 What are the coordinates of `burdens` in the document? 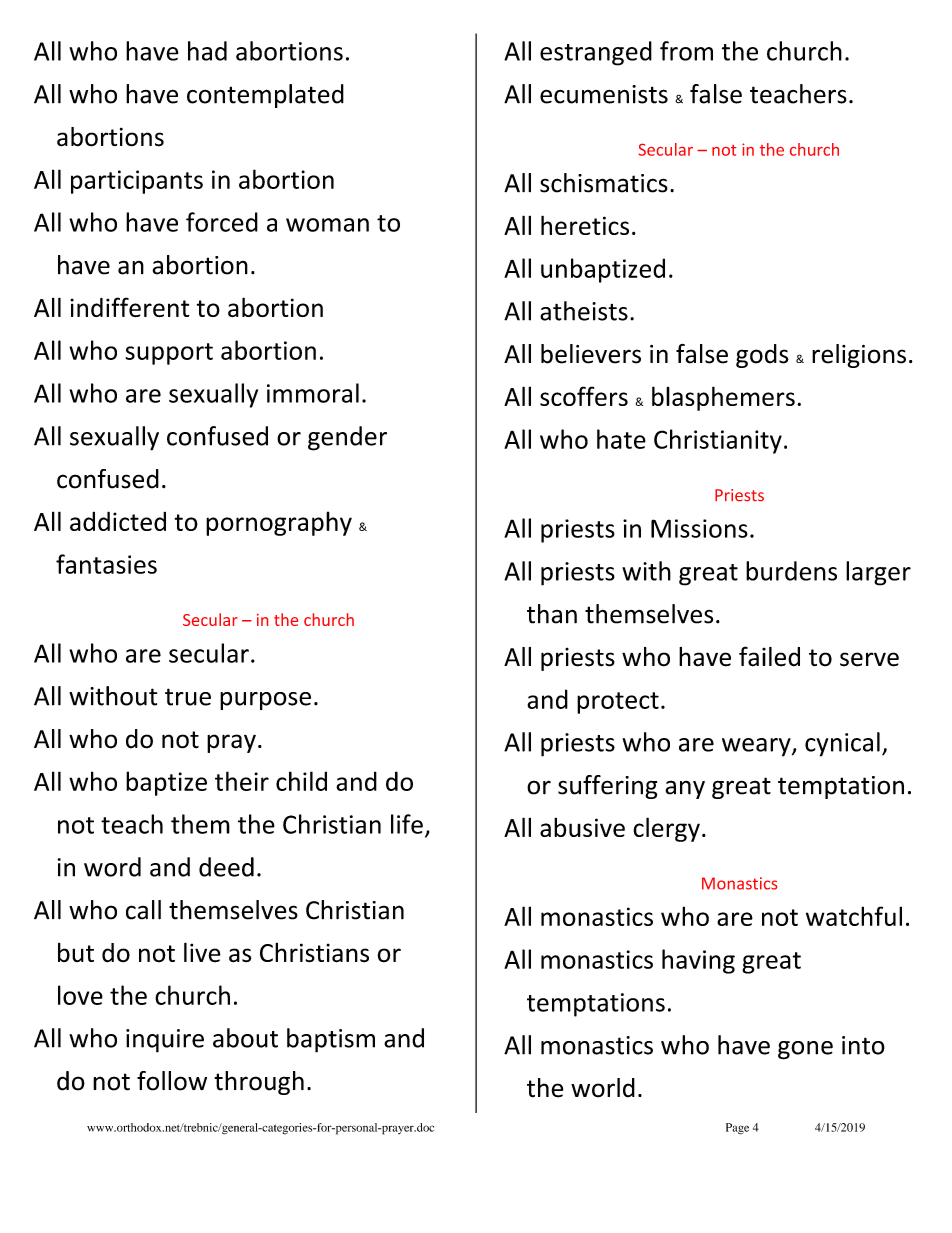 It's located at (791, 571).
